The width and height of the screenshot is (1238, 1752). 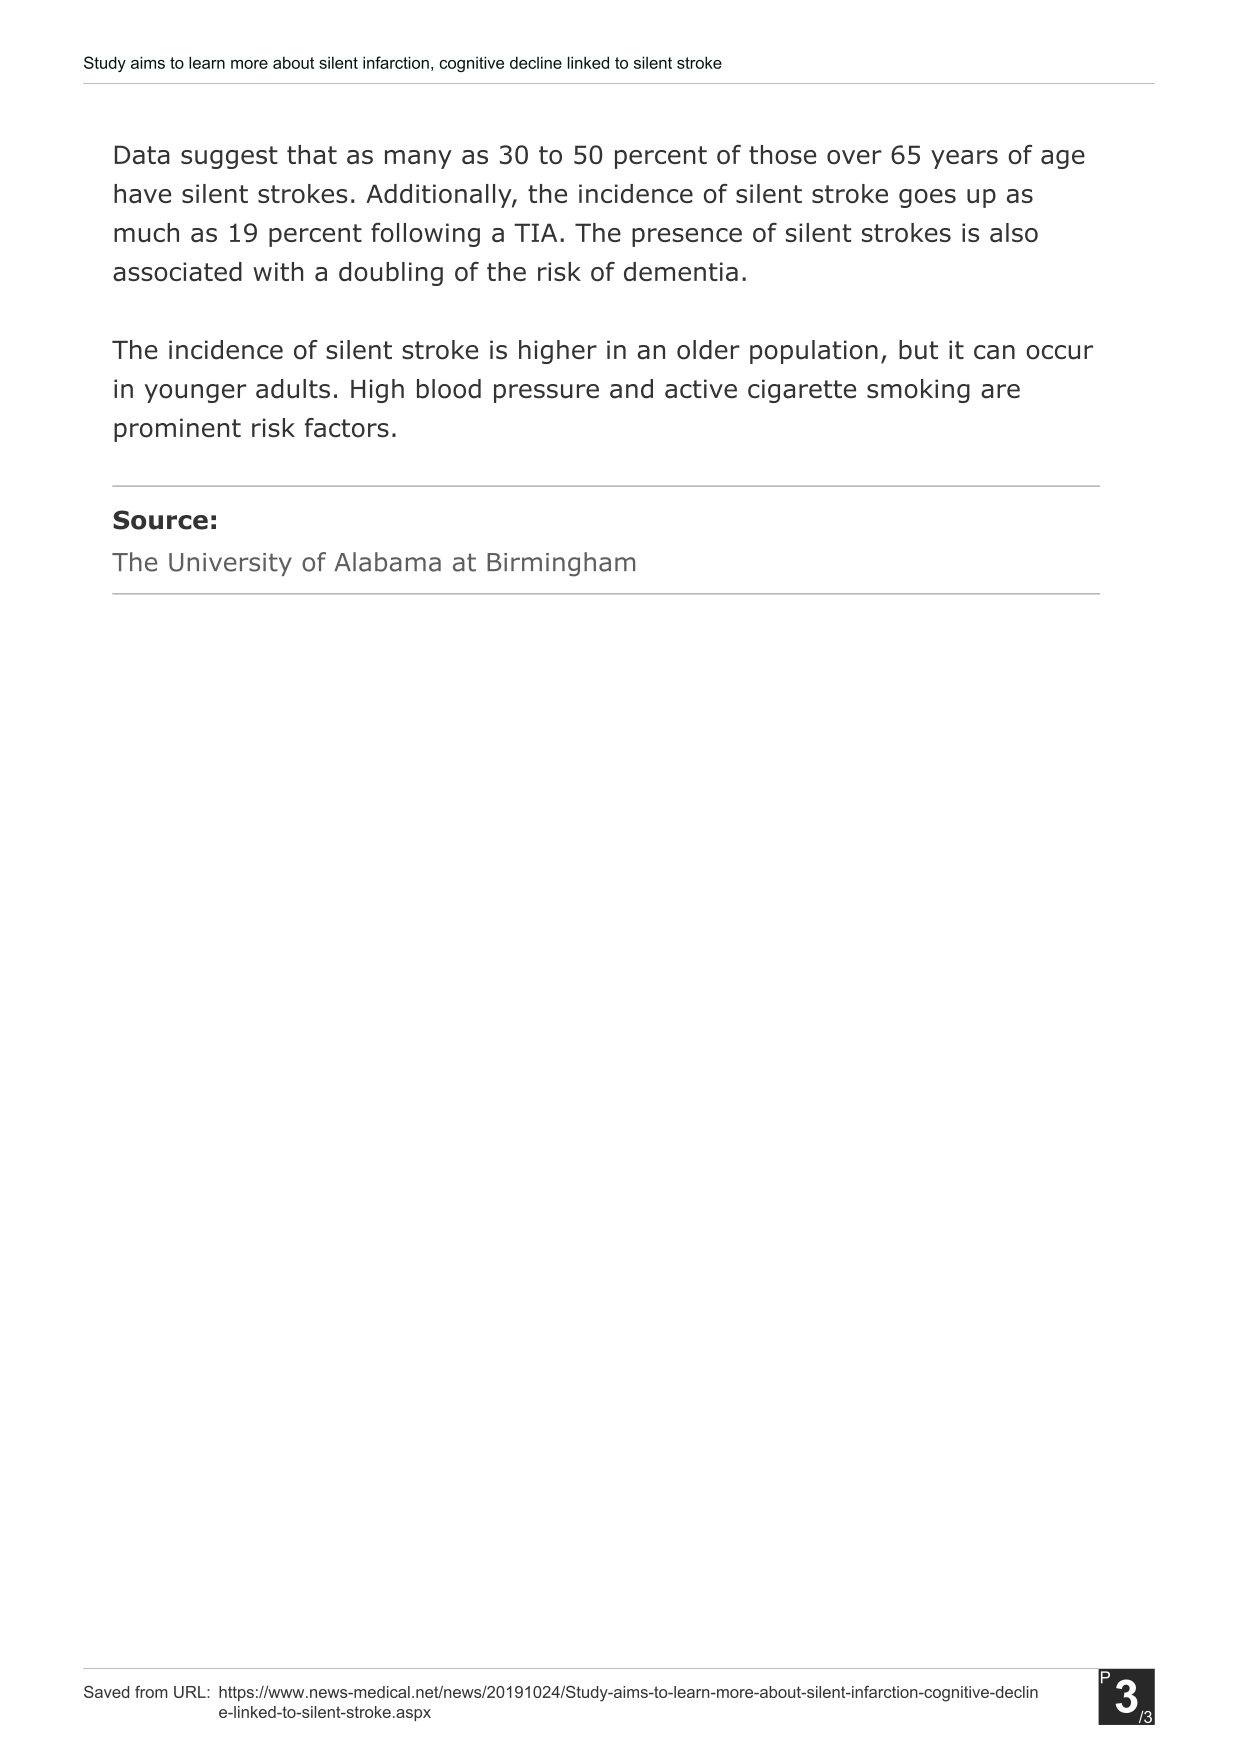 I want to click on suggest, so click(x=229, y=157).
